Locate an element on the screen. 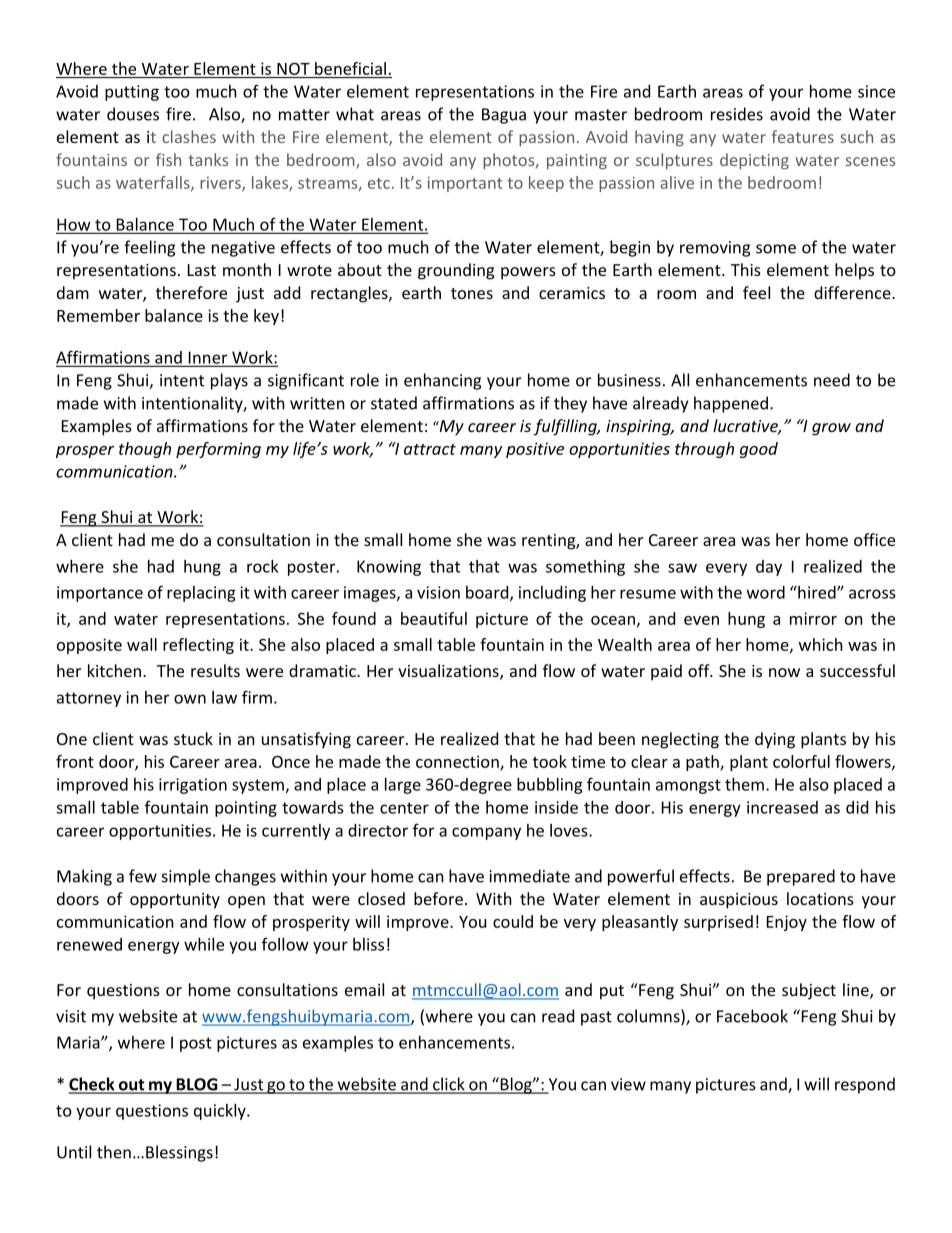 The width and height of the screenshot is (952, 1233). board is located at coordinates (488, 593).
